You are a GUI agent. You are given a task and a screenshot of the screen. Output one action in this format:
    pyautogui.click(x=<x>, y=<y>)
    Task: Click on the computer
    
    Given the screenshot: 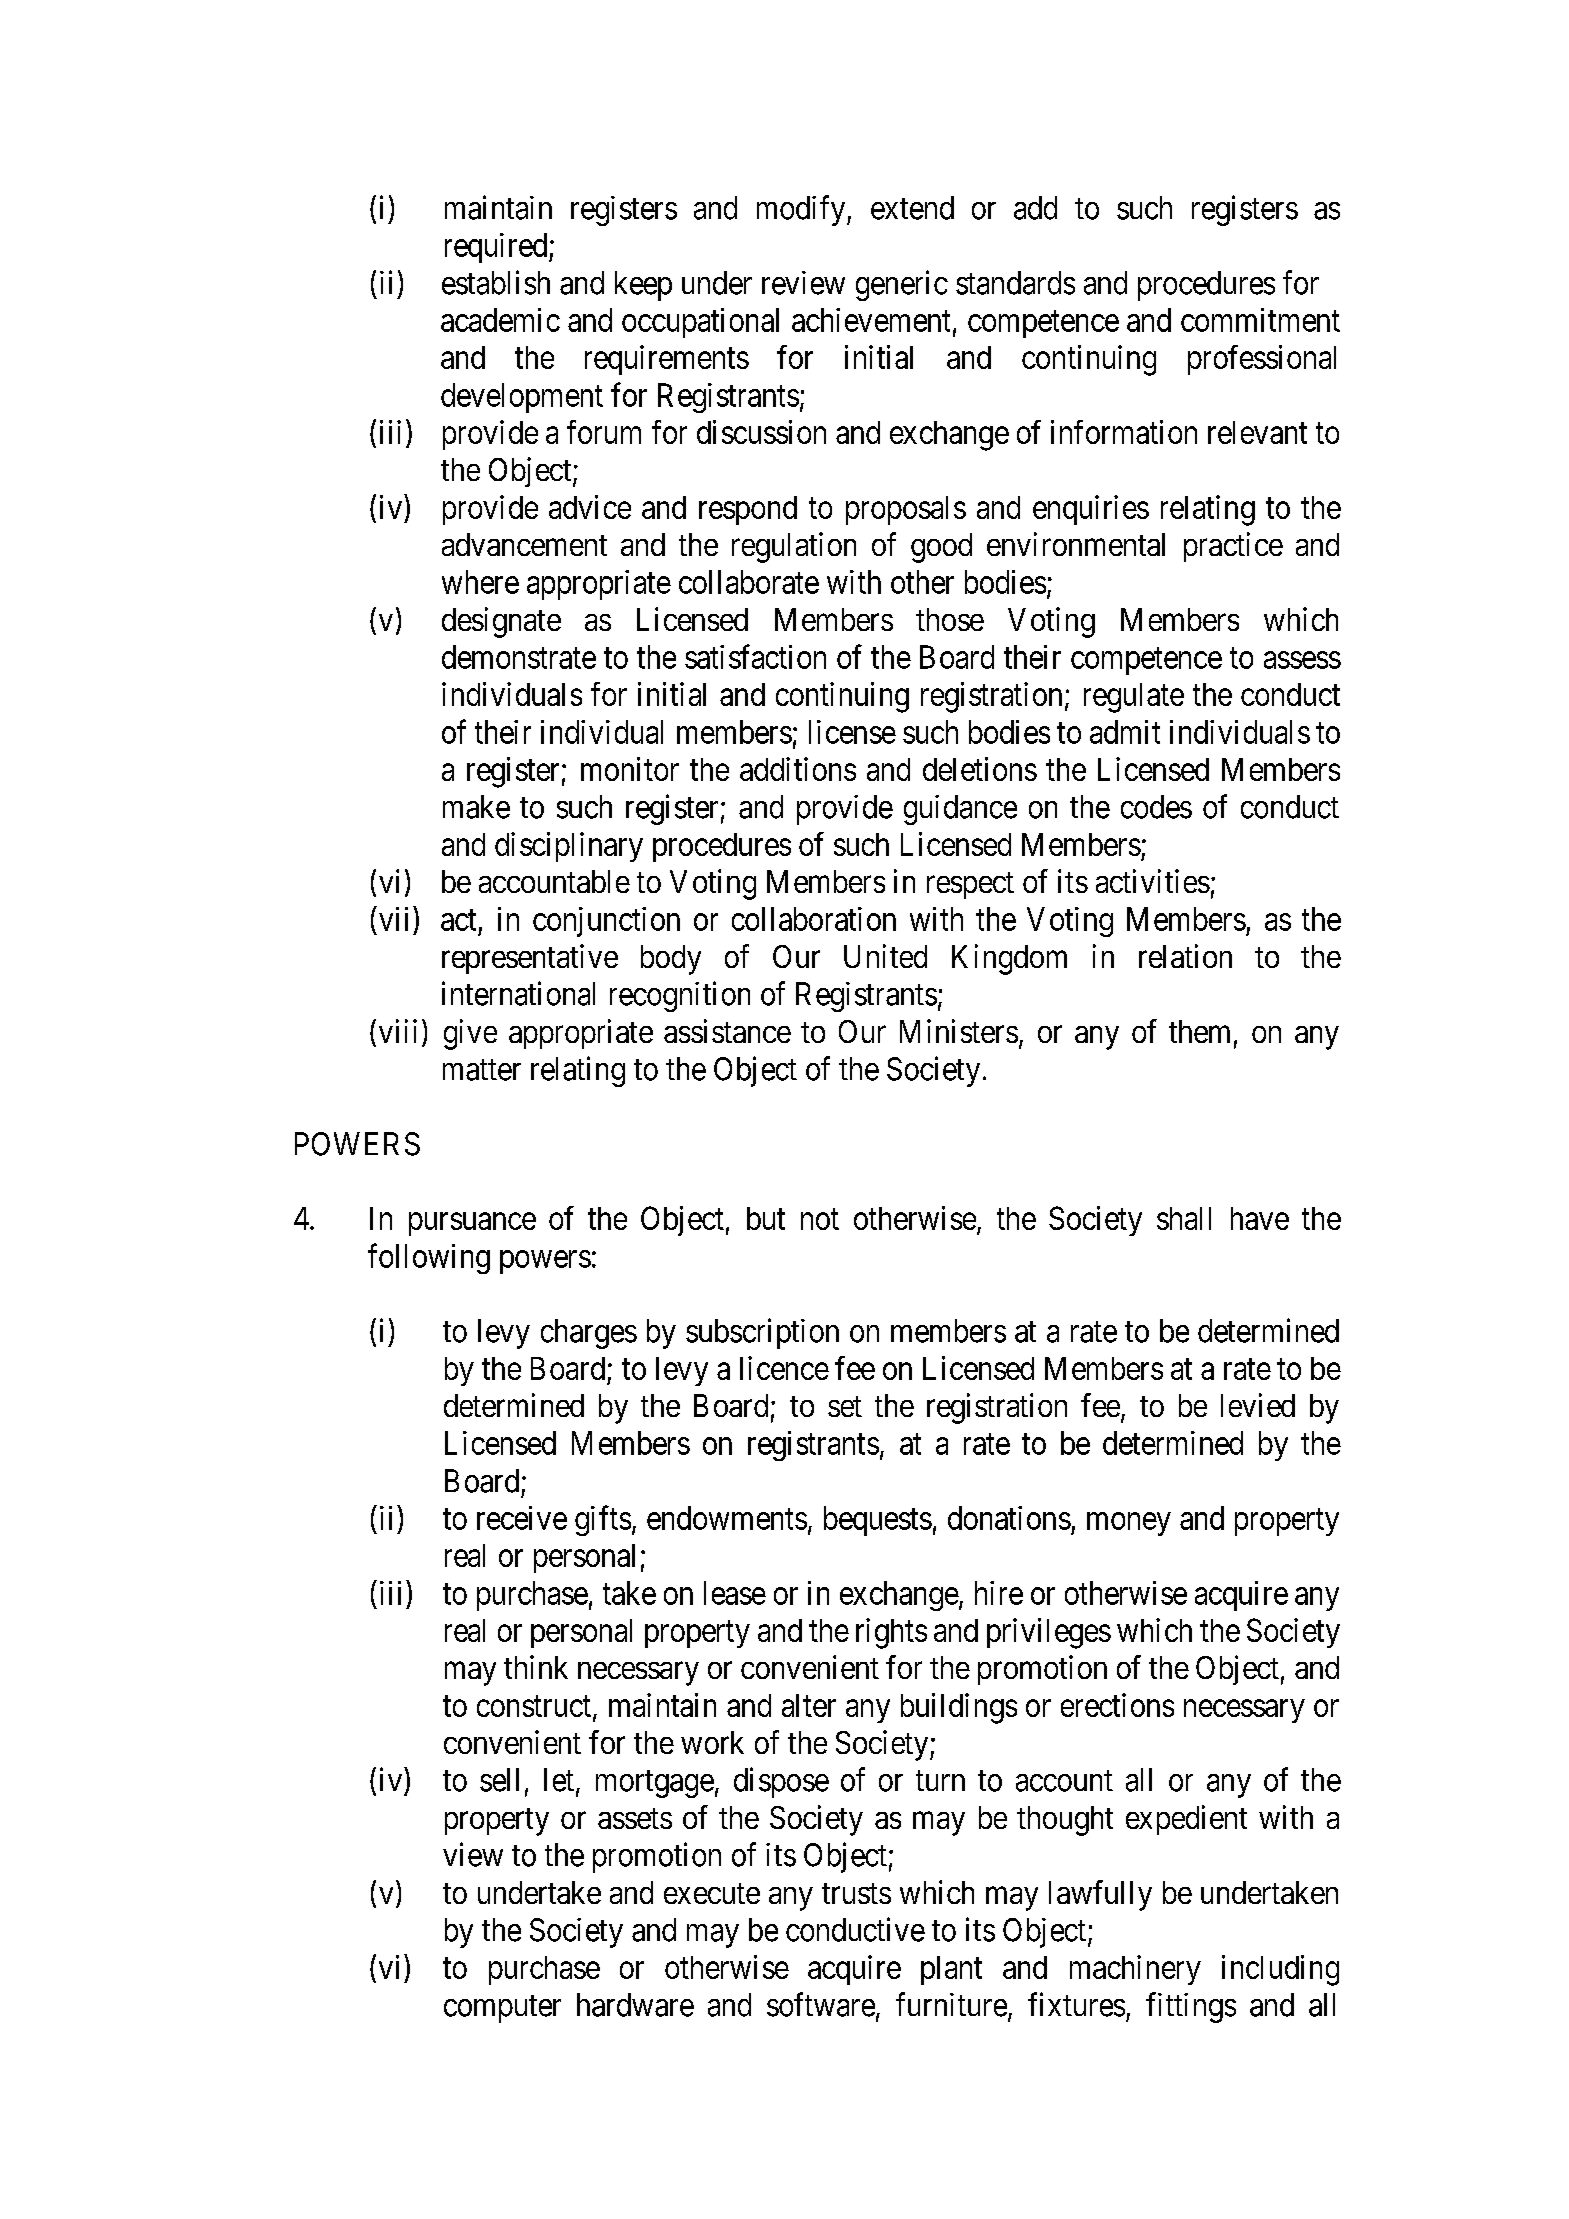 What is the action you would take?
    pyautogui.click(x=502, y=2009)
